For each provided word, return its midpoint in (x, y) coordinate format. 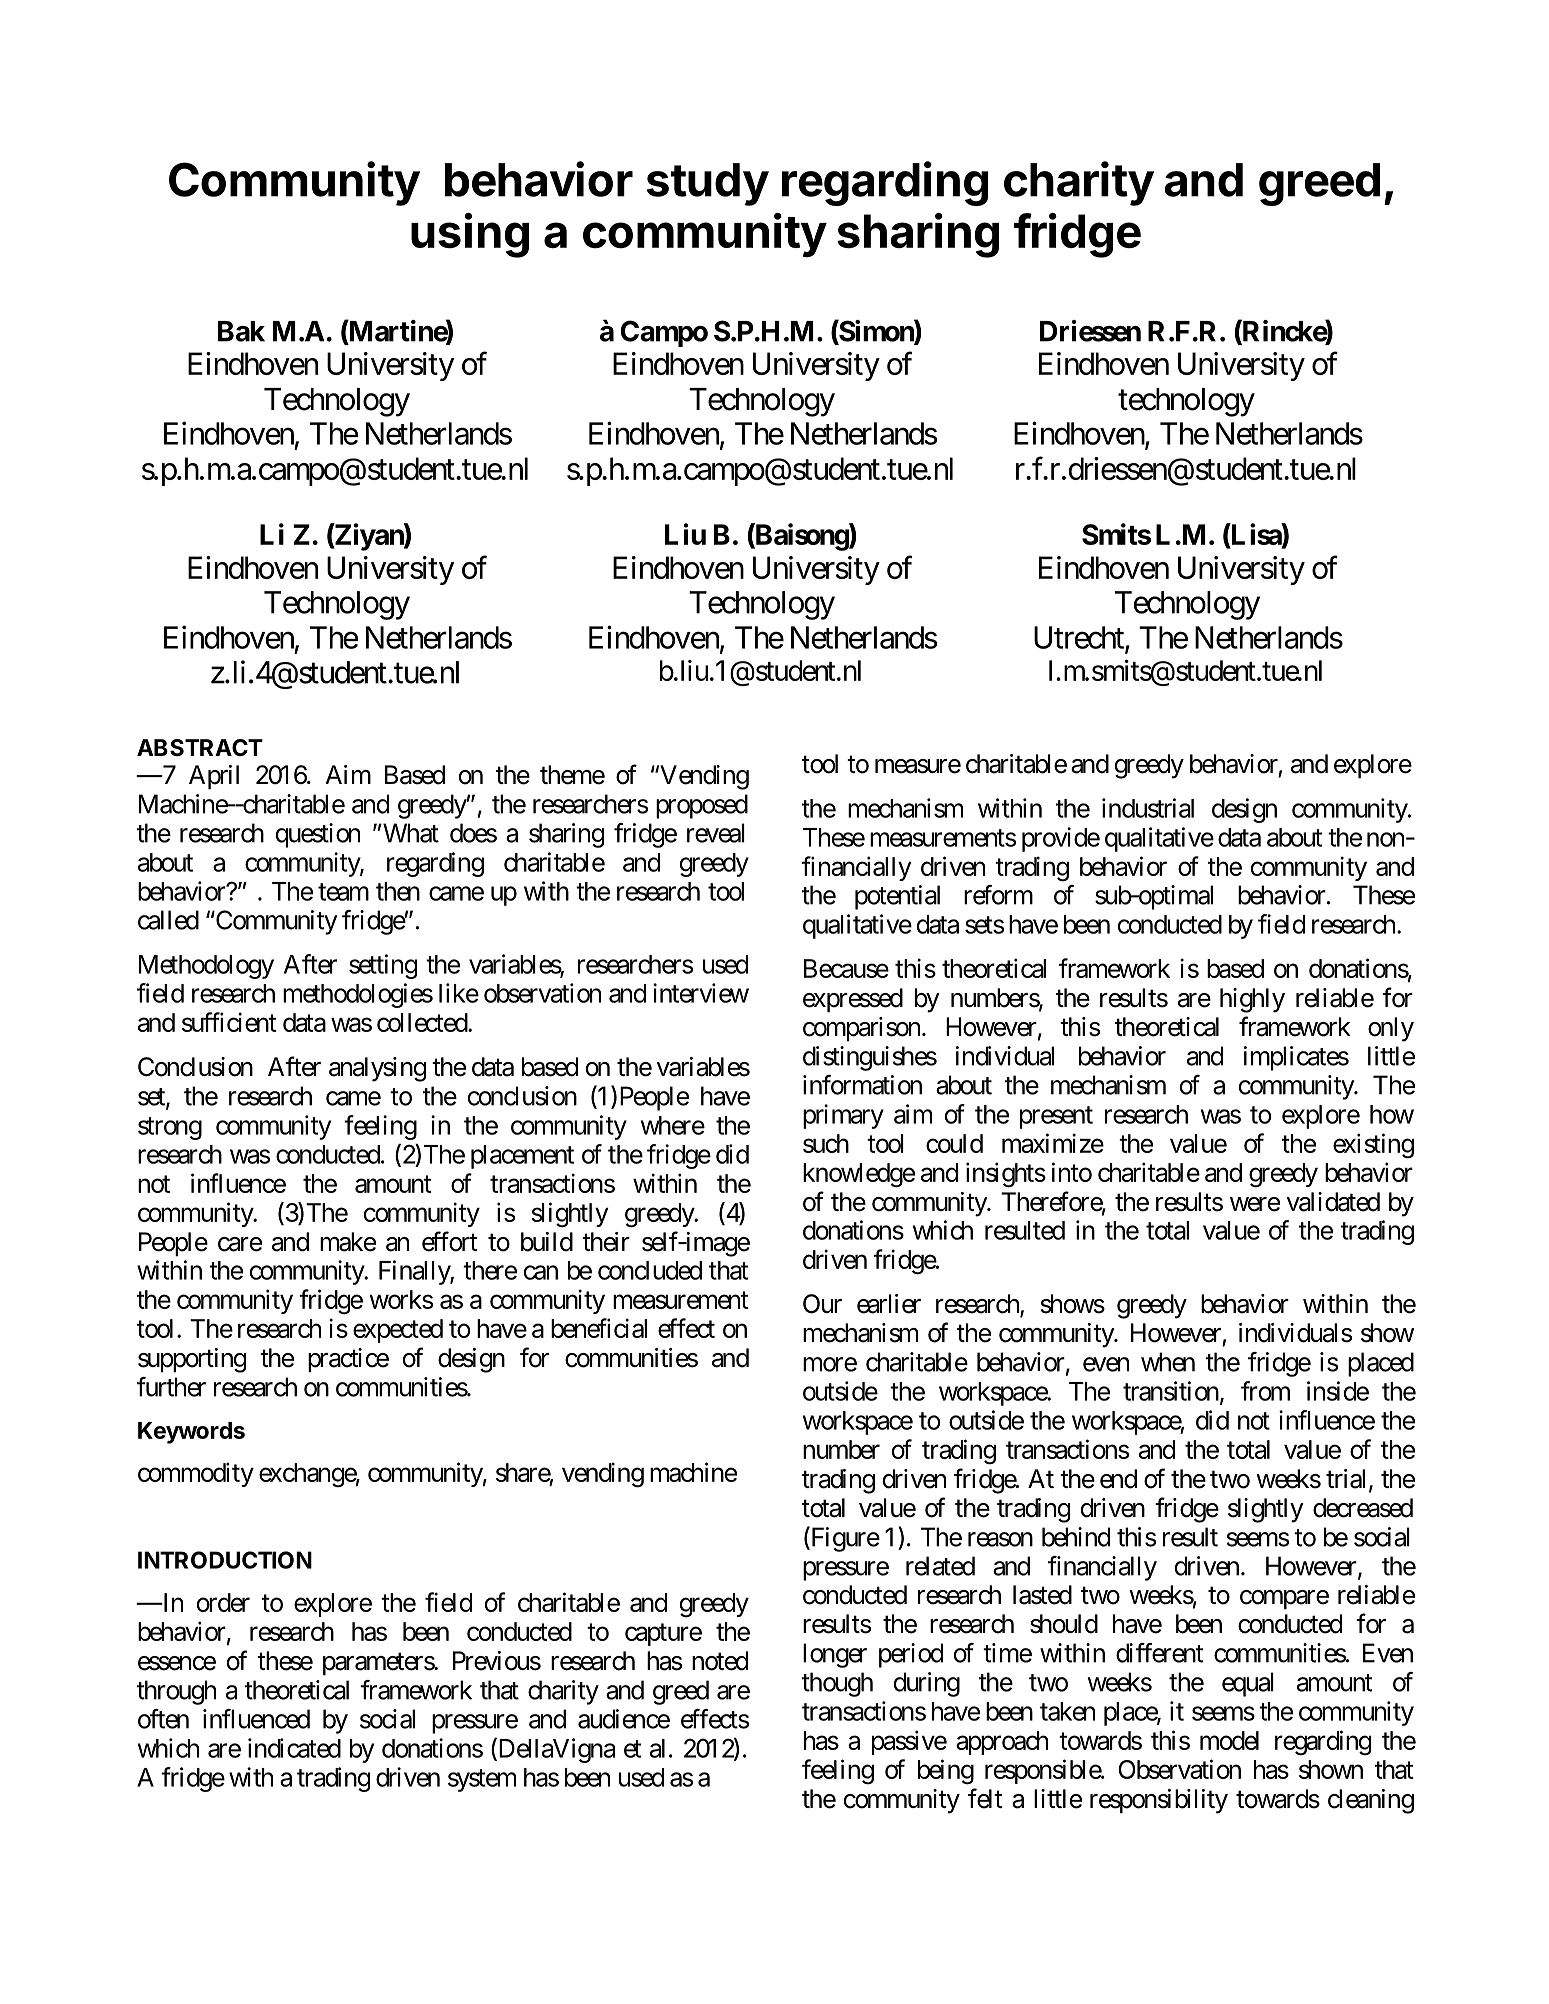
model (1229, 1740)
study (708, 184)
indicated (294, 1748)
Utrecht (1080, 638)
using (470, 235)
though (837, 1684)
